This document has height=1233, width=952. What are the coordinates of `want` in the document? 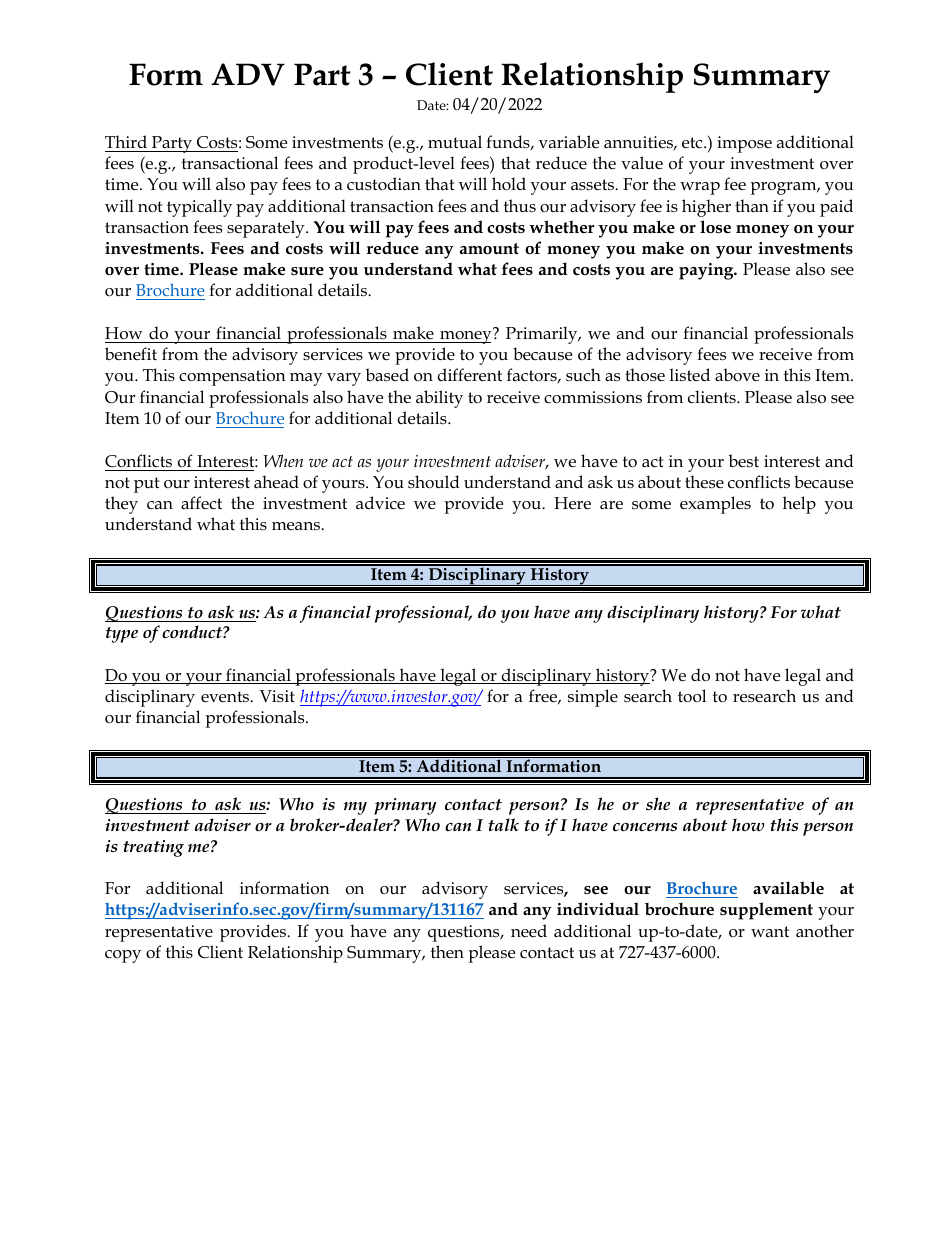 It's located at (770, 931).
